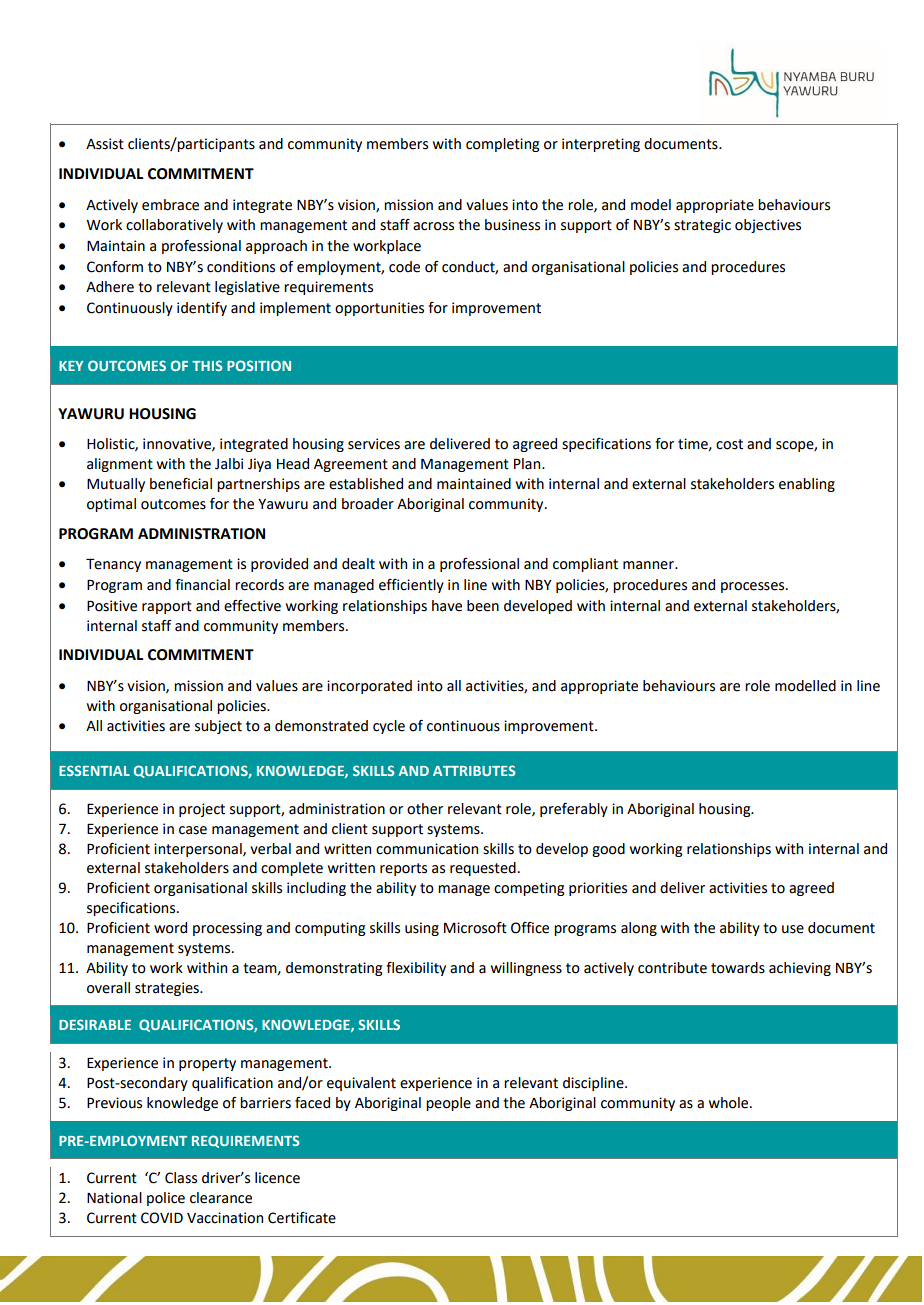  Describe the element at coordinates (166, 1199) in the screenshot. I see `police` at that location.
